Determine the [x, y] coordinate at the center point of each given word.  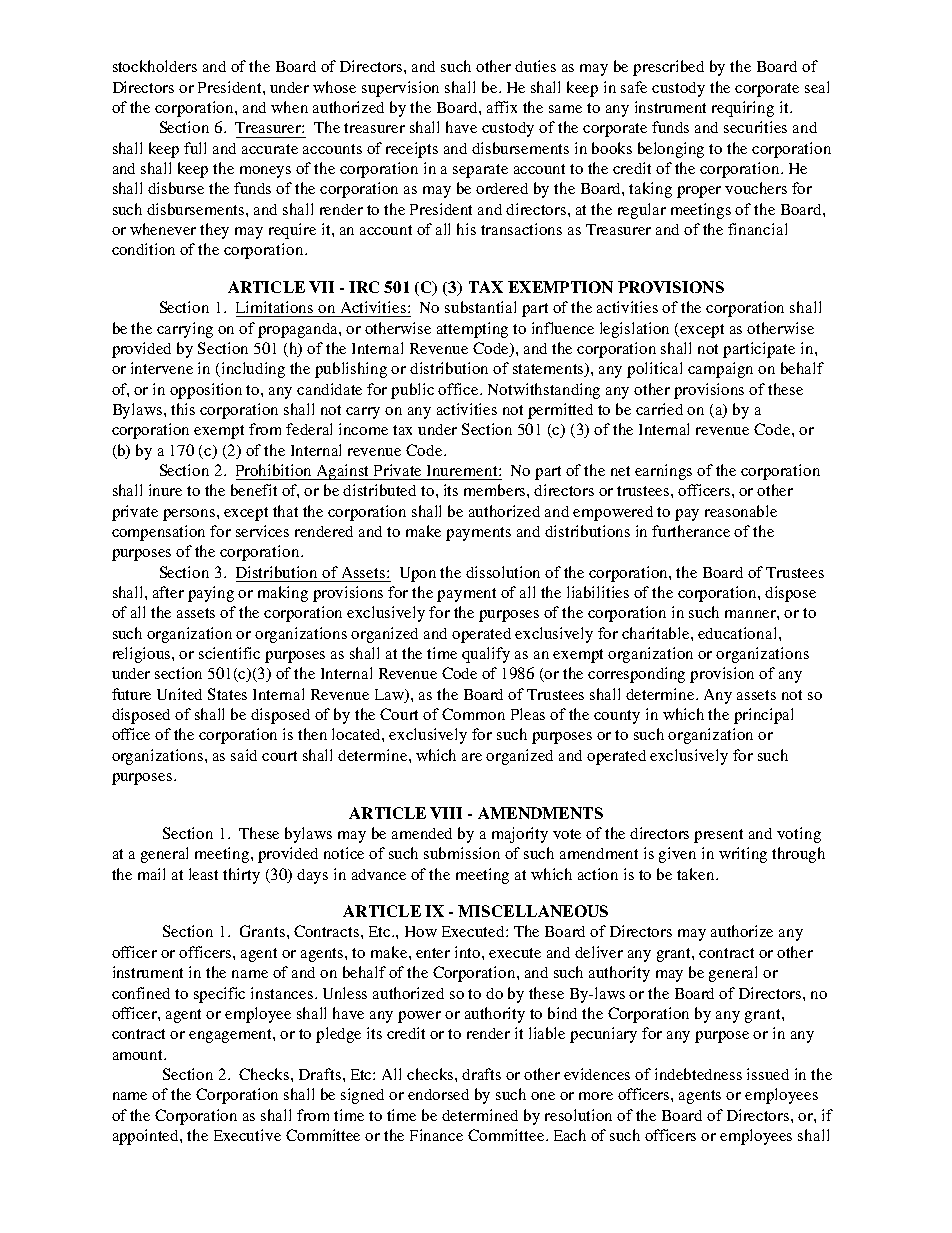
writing [743, 855]
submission [462, 853]
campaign [720, 370]
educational [739, 633]
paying [211, 594]
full [195, 148]
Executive [247, 1135]
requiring [743, 109]
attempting [472, 330]
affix [502, 107]
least [203, 874]
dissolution [503, 572]
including [253, 370]
